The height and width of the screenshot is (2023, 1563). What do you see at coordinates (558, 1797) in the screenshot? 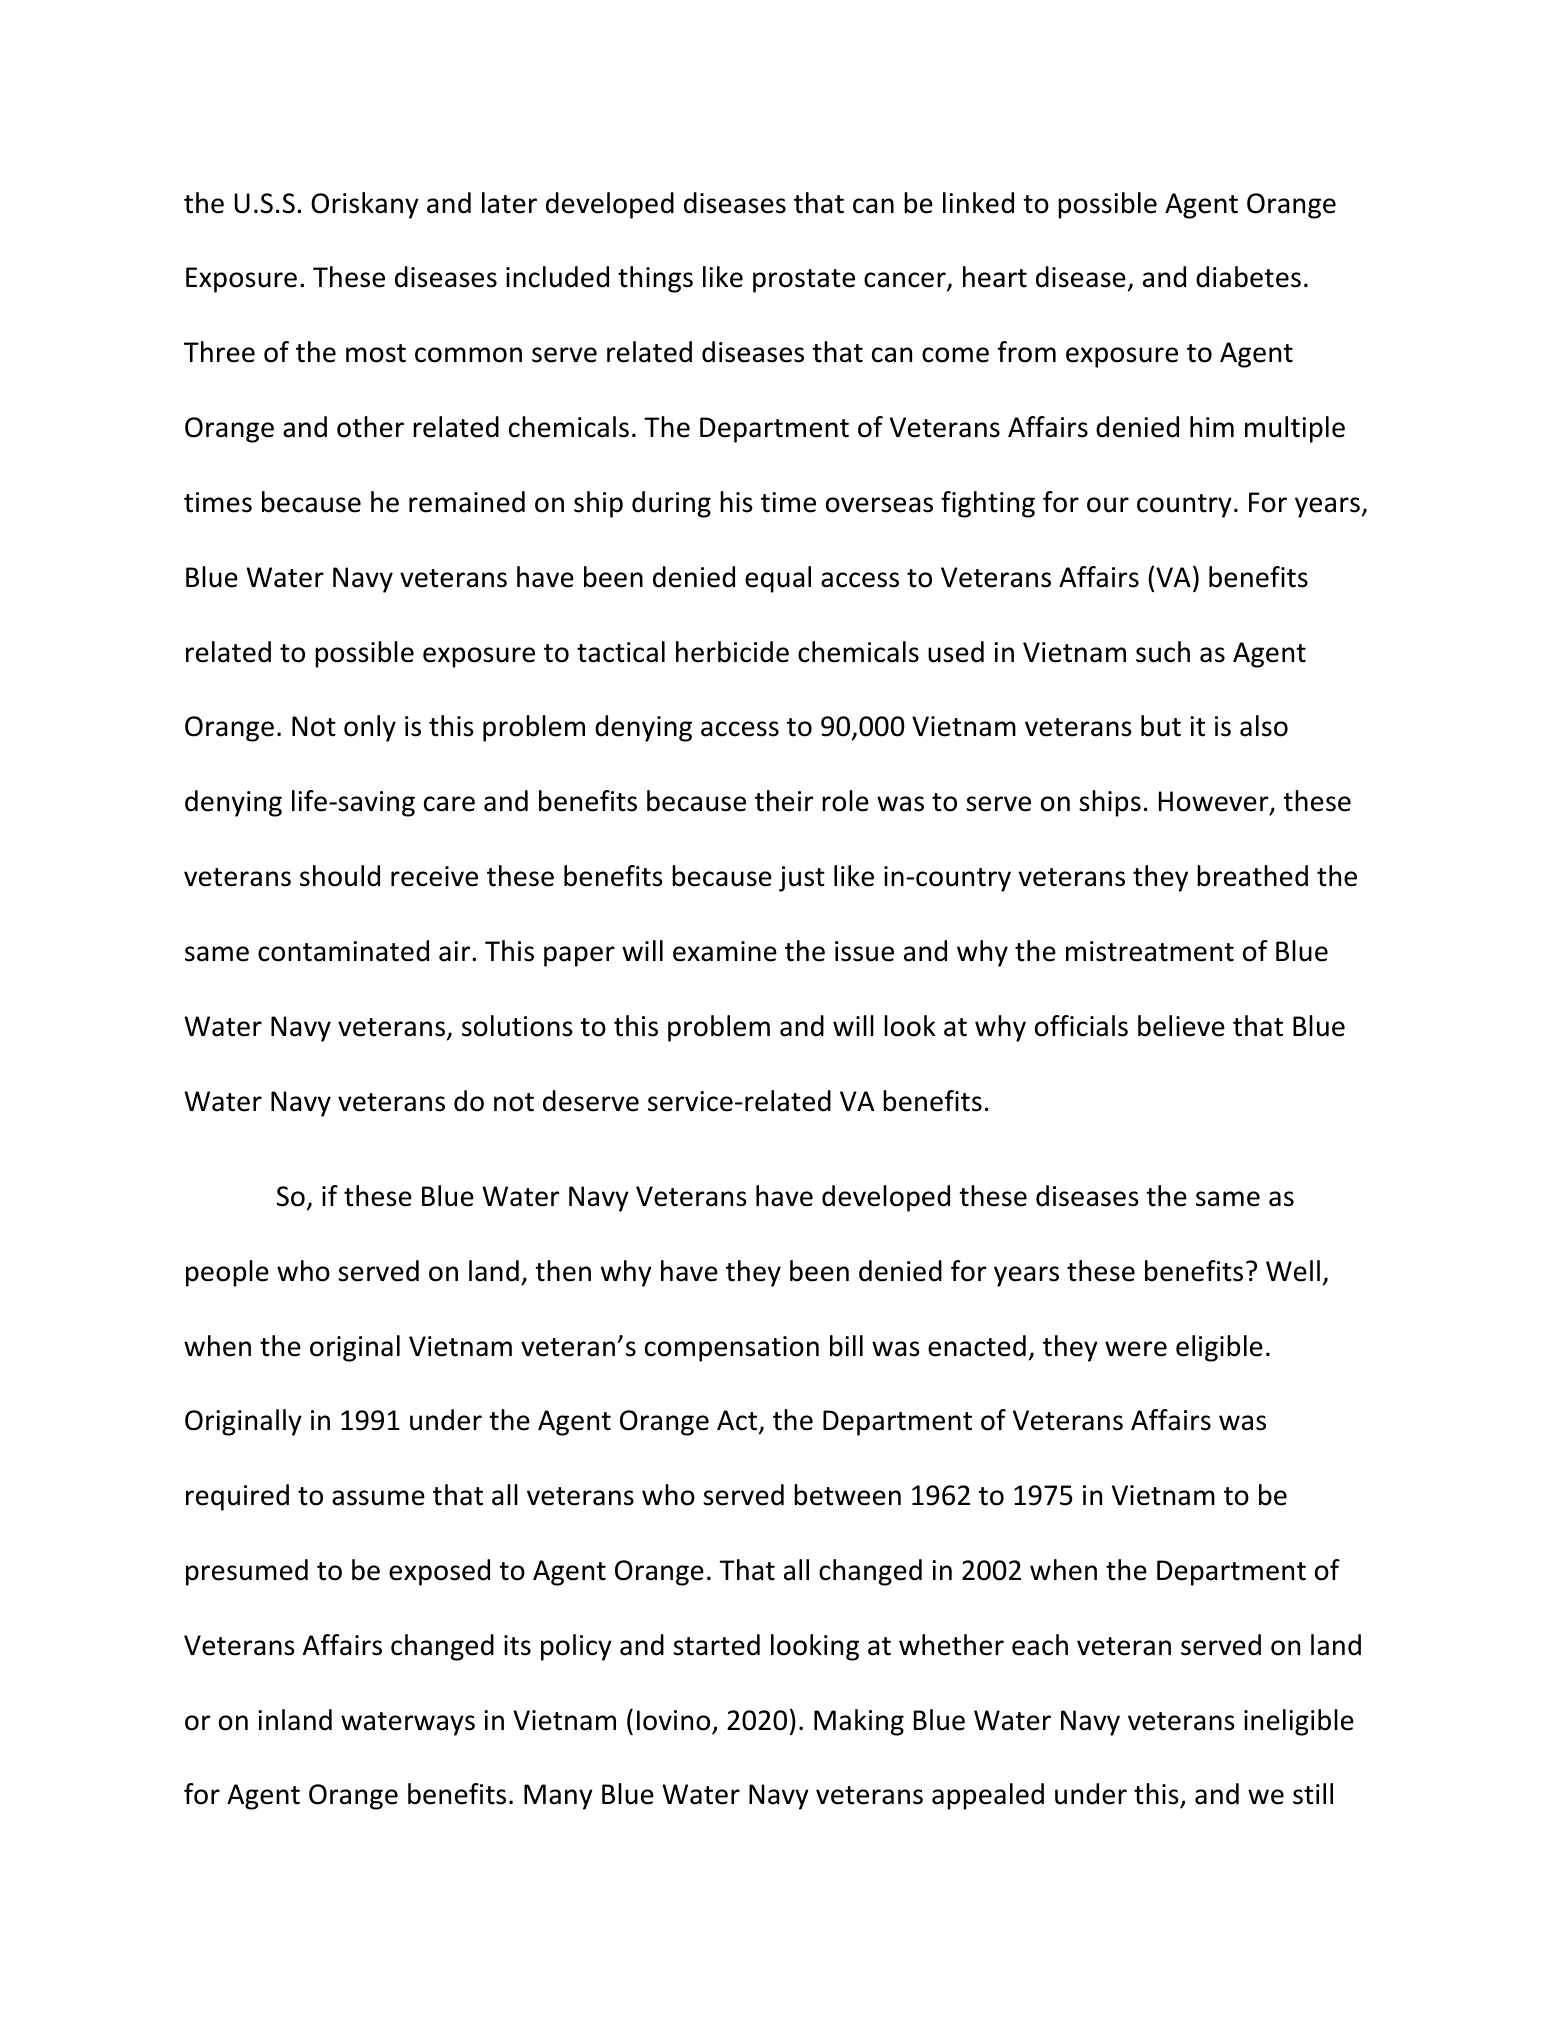
I see `Many` at bounding box center [558, 1797].
